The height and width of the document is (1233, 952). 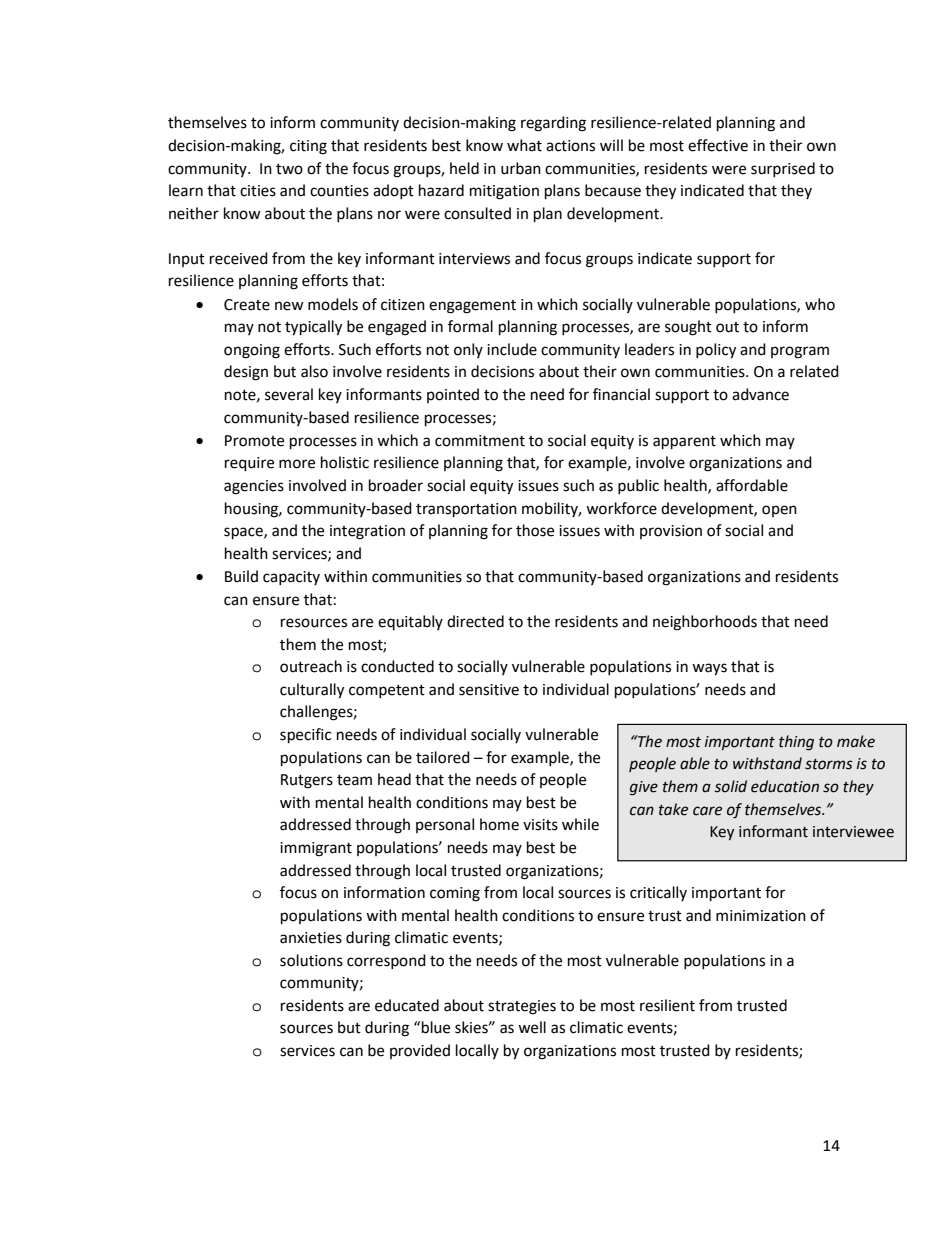 I want to click on solutions, so click(x=311, y=960).
